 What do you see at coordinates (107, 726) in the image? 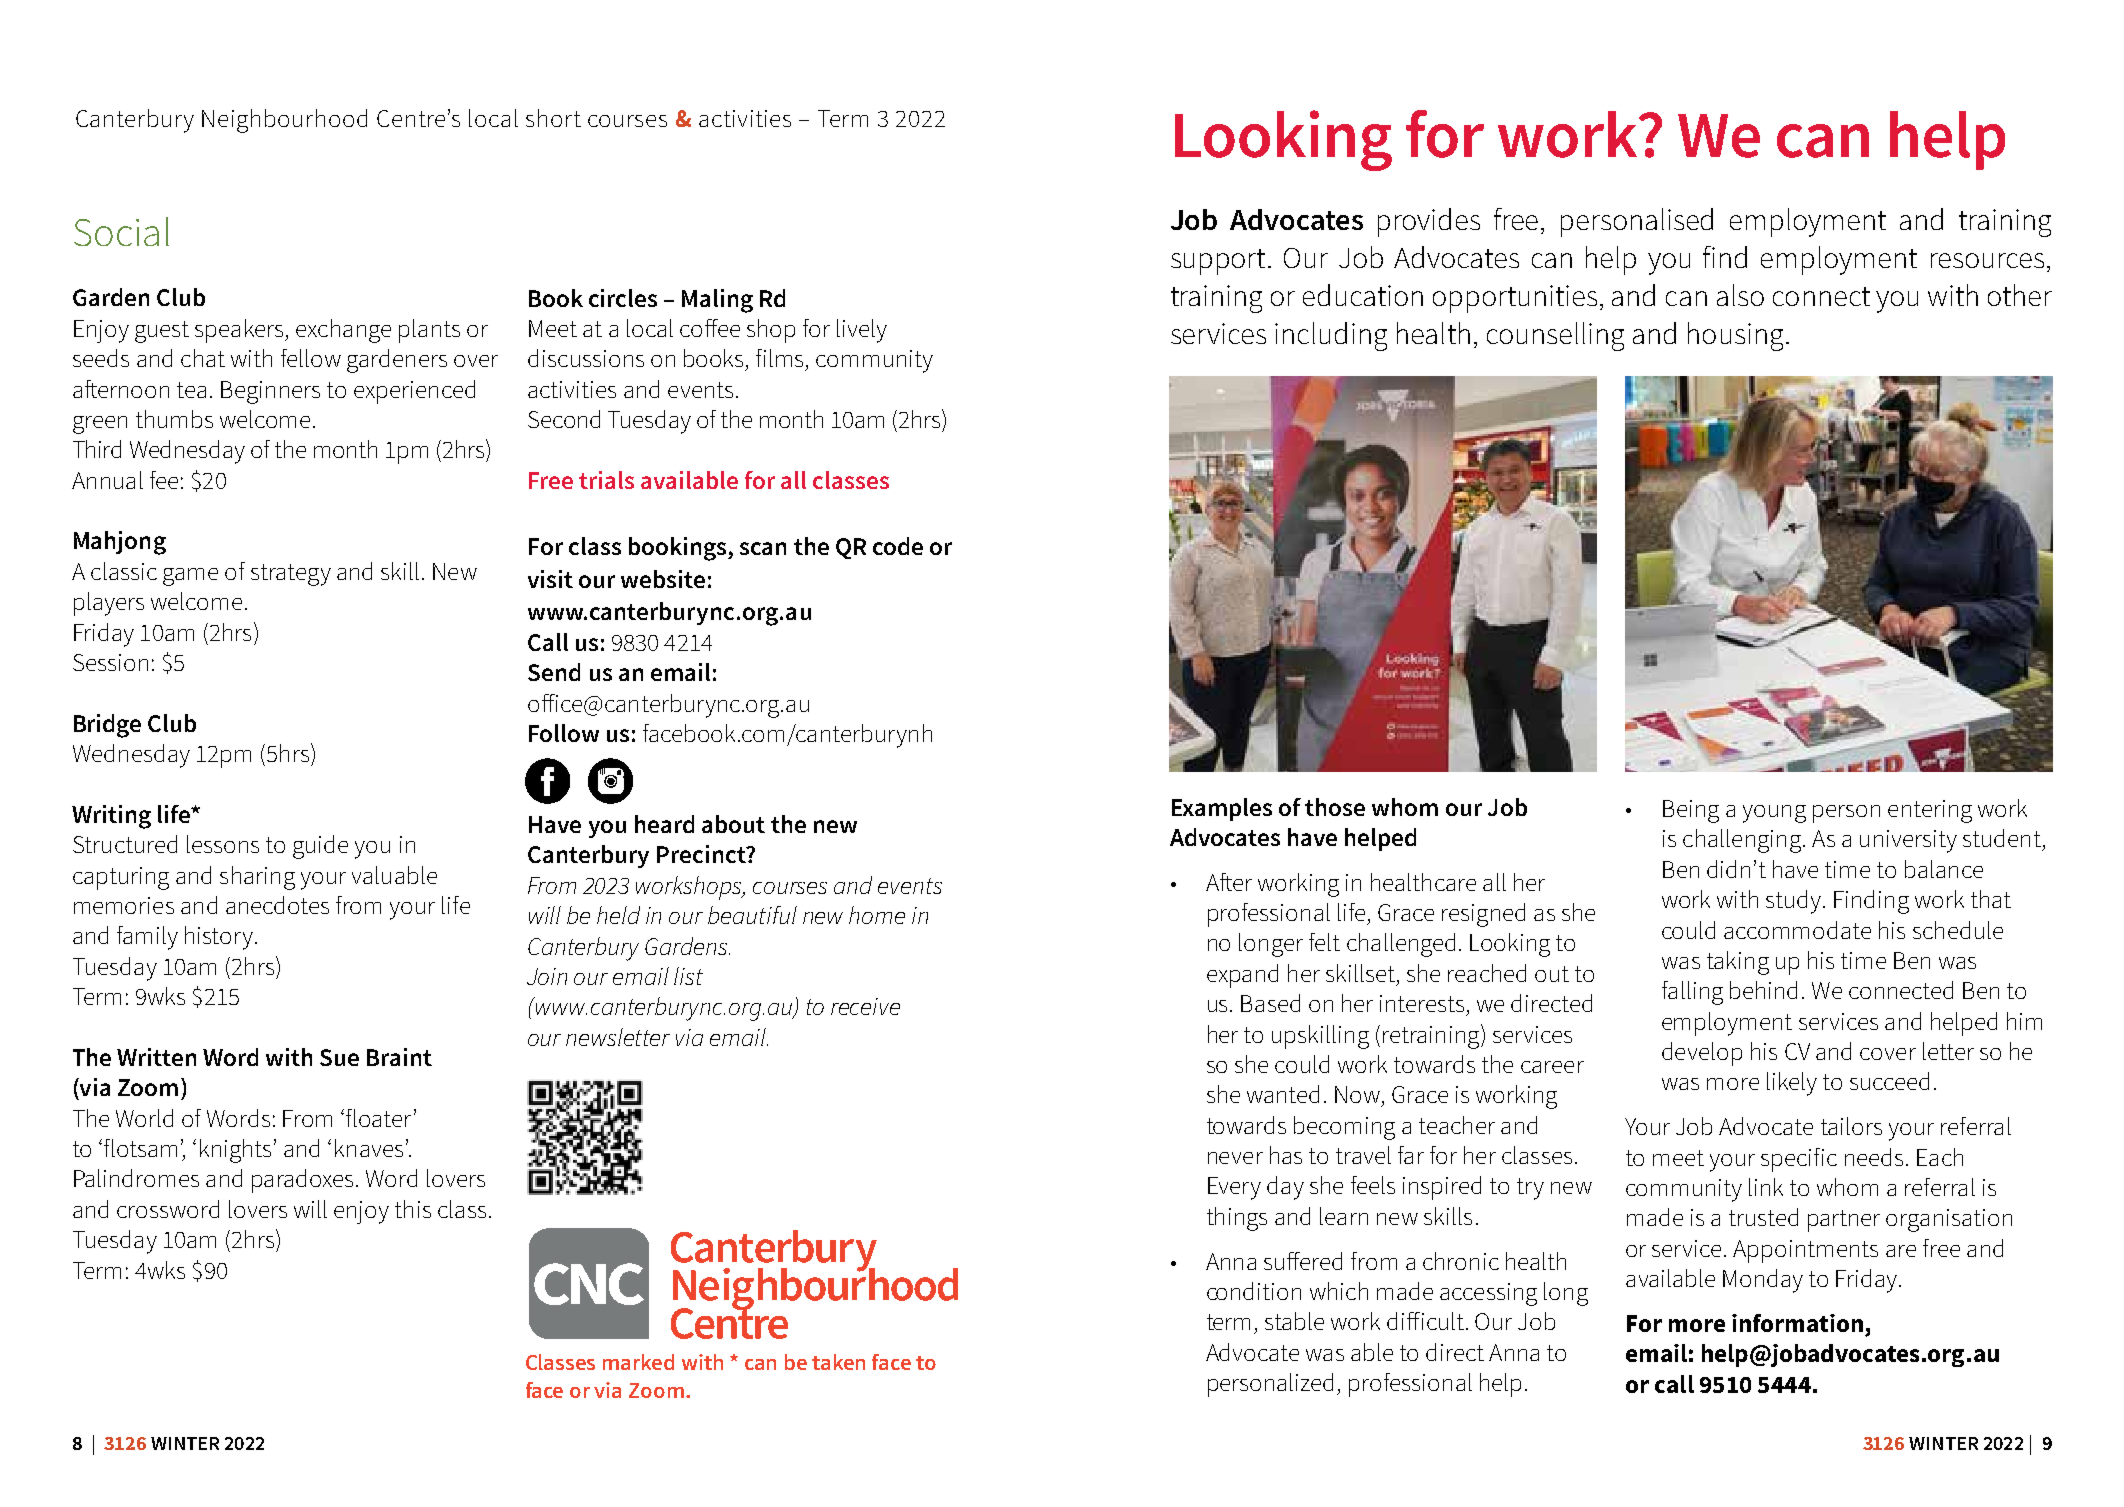
I see `Bridge` at bounding box center [107, 726].
